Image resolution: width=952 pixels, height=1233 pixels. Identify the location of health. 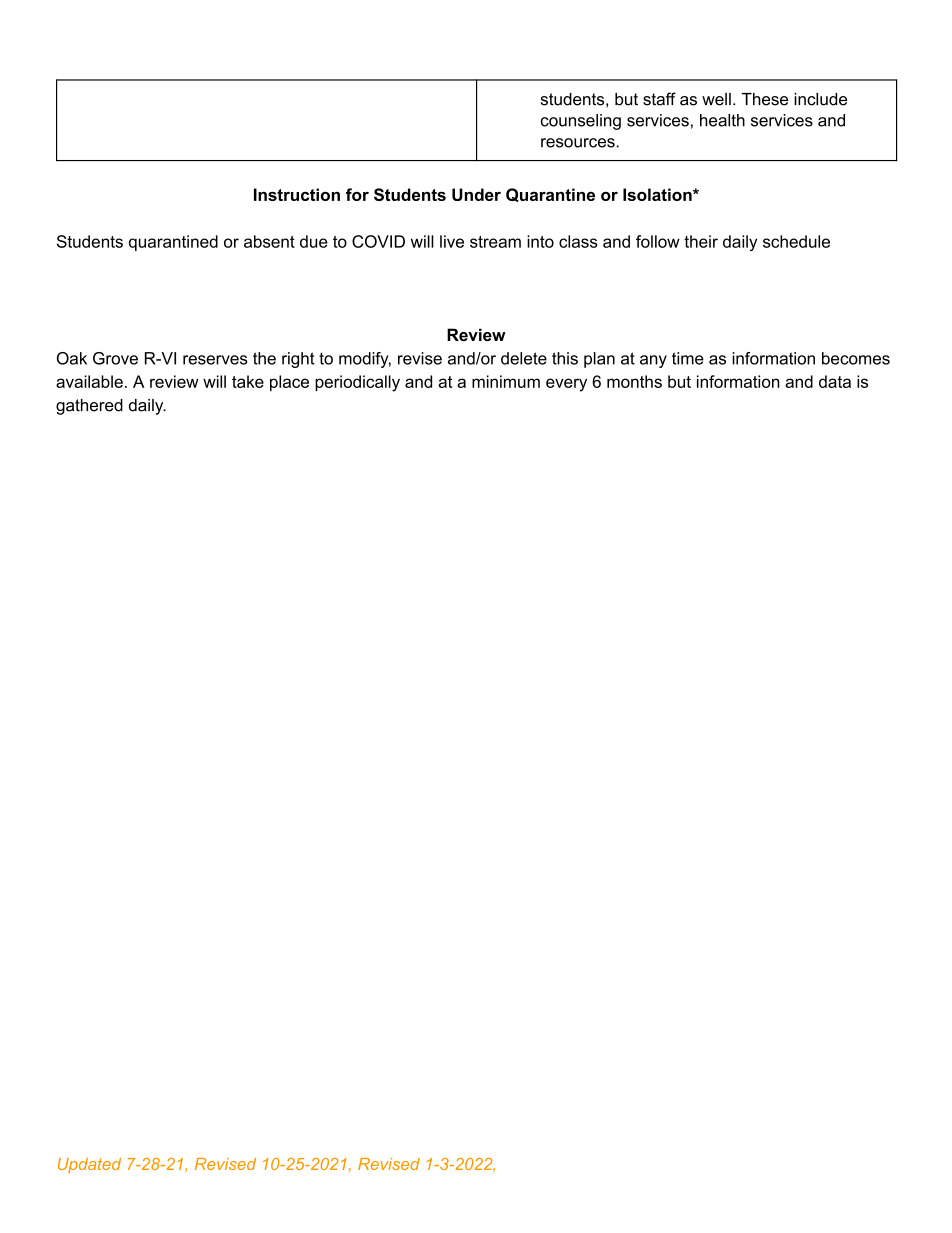
(722, 120).
